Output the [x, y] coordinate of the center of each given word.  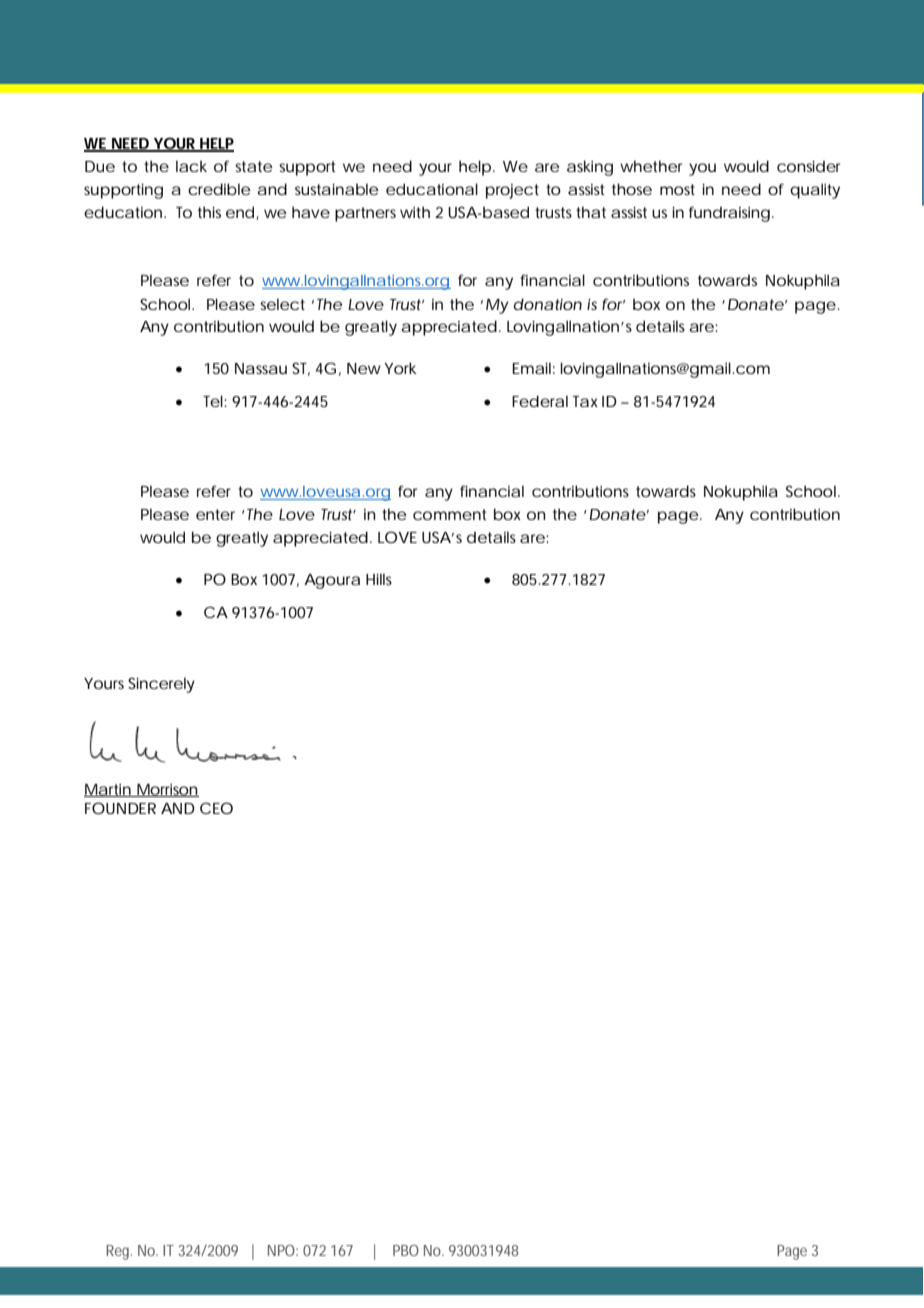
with [415, 212]
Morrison [167, 790]
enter [215, 514]
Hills [379, 579]
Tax [585, 401]
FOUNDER [120, 808]
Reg [119, 1252]
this [209, 212]
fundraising [729, 214]
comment [449, 514]
